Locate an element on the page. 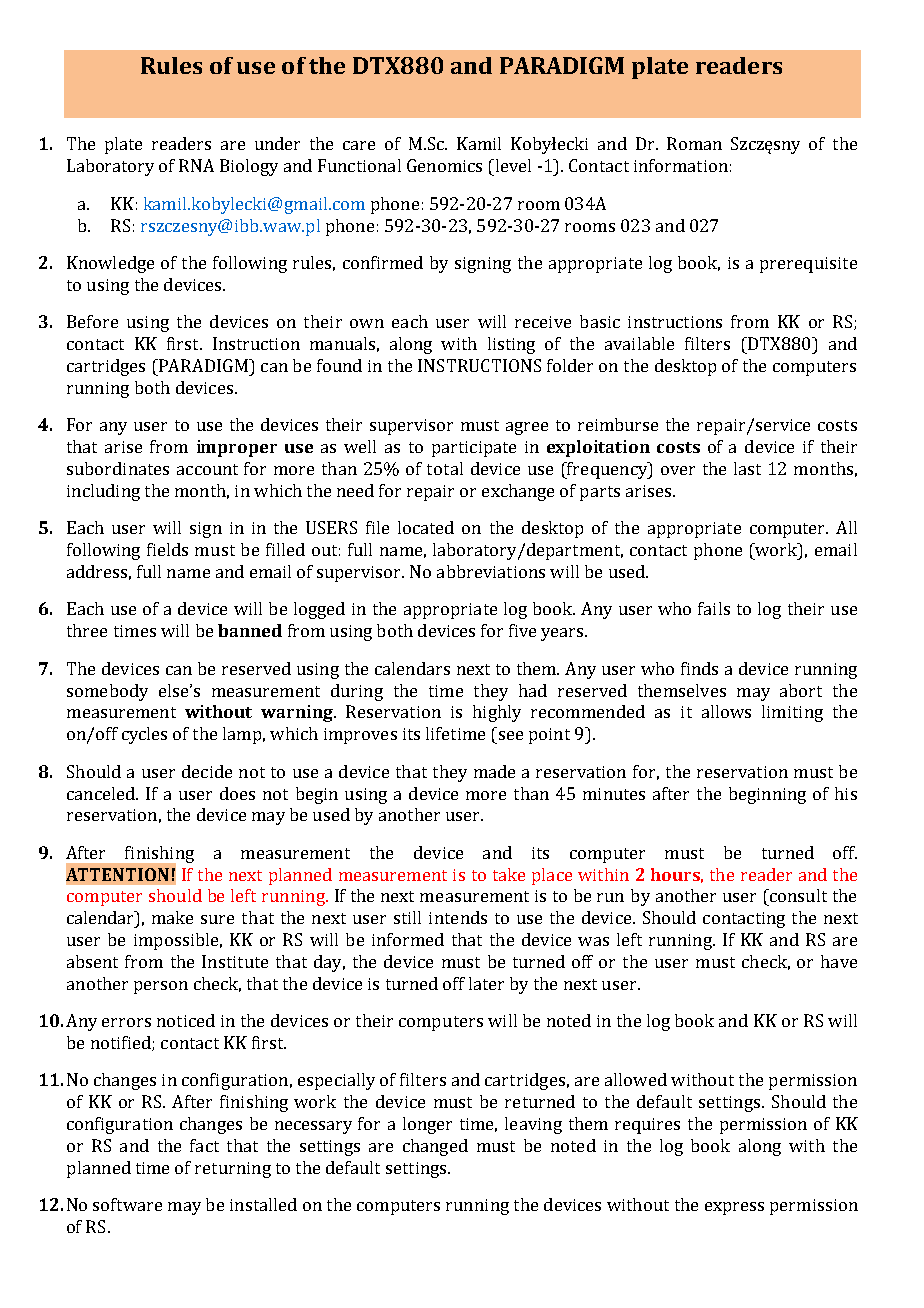 The image size is (924, 1308). have is located at coordinates (839, 961).
